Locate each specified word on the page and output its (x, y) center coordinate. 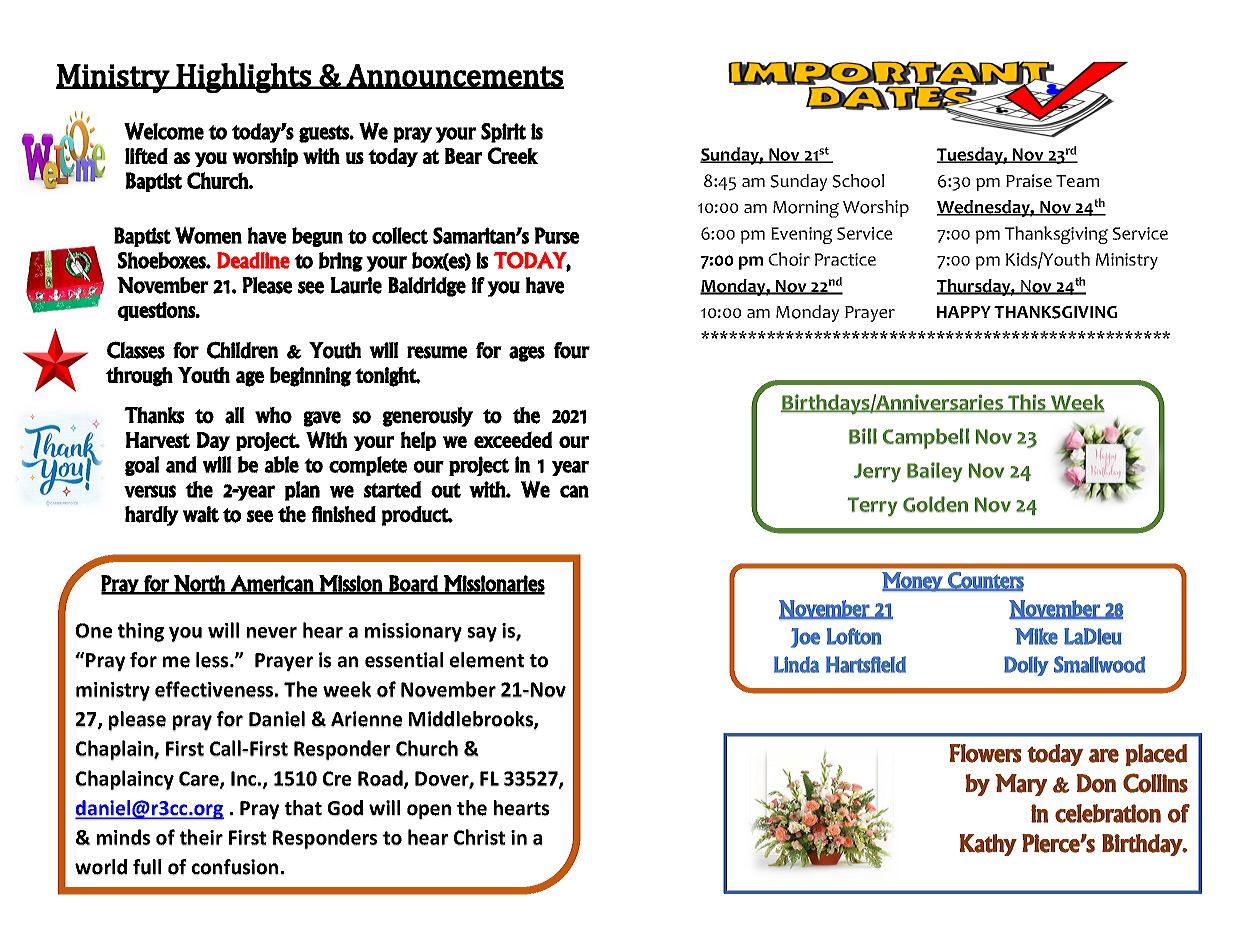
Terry (872, 507)
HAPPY (964, 312)
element (487, 660)
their (201, 837)
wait (201, 514)
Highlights (244, 78)
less (213, 660)
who (273, 415)
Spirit (504, 133)
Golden (935, 504)
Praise (1029, 180)
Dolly (1026, 666)
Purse (557, 235)
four (572, 350)
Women (208, 235)
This (1027, 403)
